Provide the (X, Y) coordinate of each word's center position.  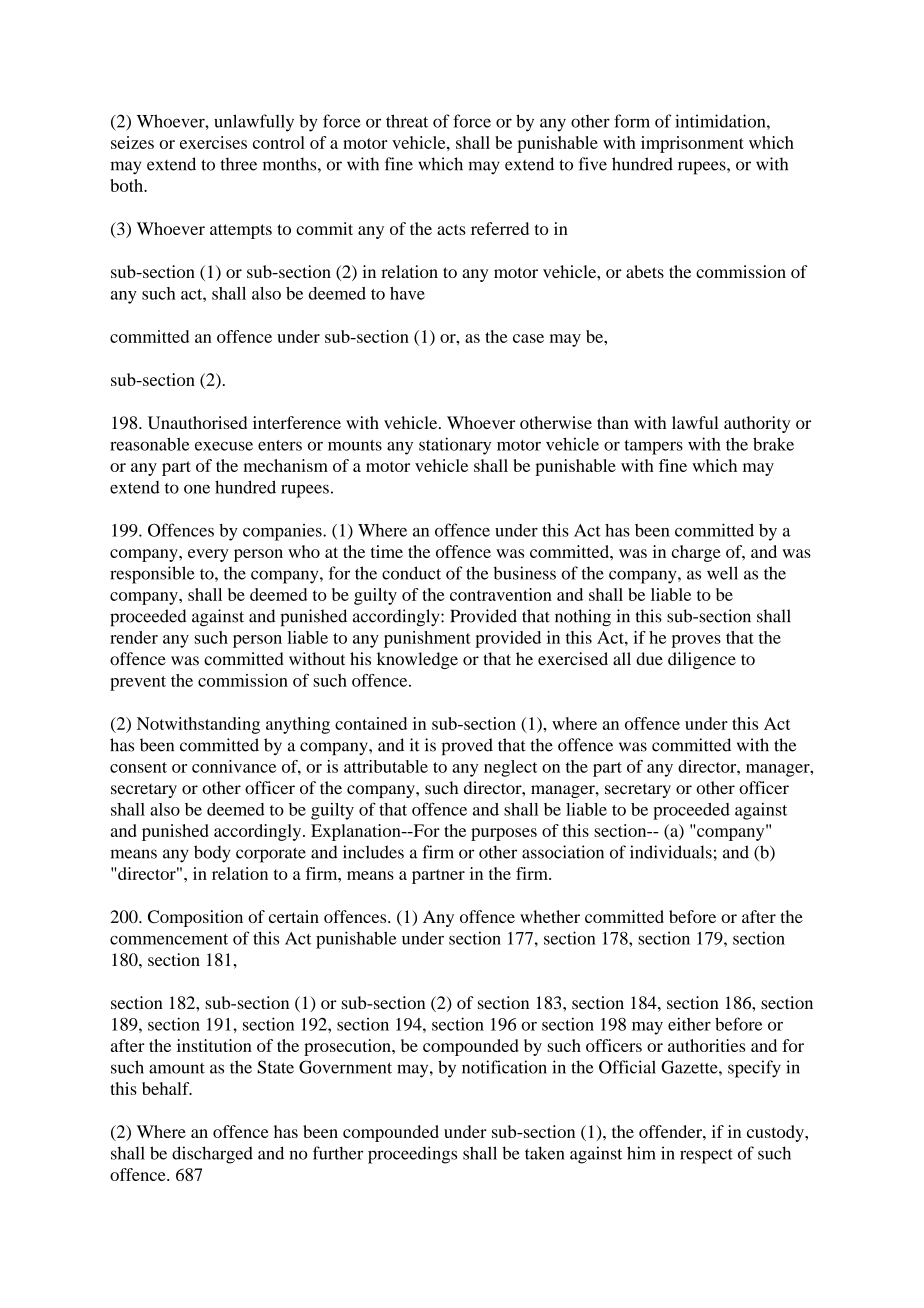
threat (407, 121)
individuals (671, 852)
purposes (504, 834)
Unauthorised (197, 422)
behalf (167, 1088)
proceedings (412, 1155)
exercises (213, 142)
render (134, 637)
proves (696, 641)
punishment (427, 639)
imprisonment (692, 144)
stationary (455, 446)
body (212, 854)
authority (757, 424)
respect (706, 1156)
